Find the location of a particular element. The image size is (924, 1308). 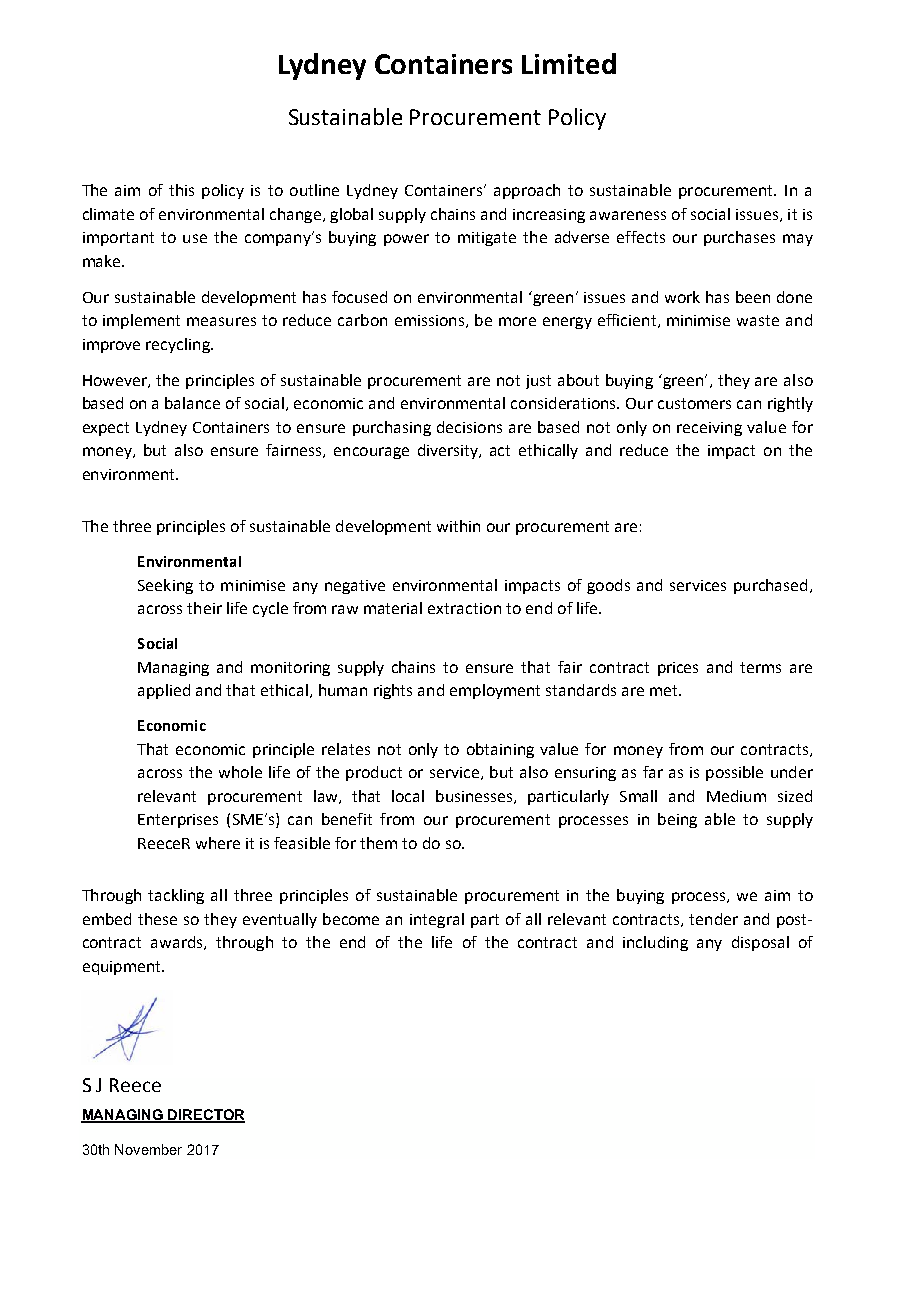

extraction is located at coordinates (464, 608).
